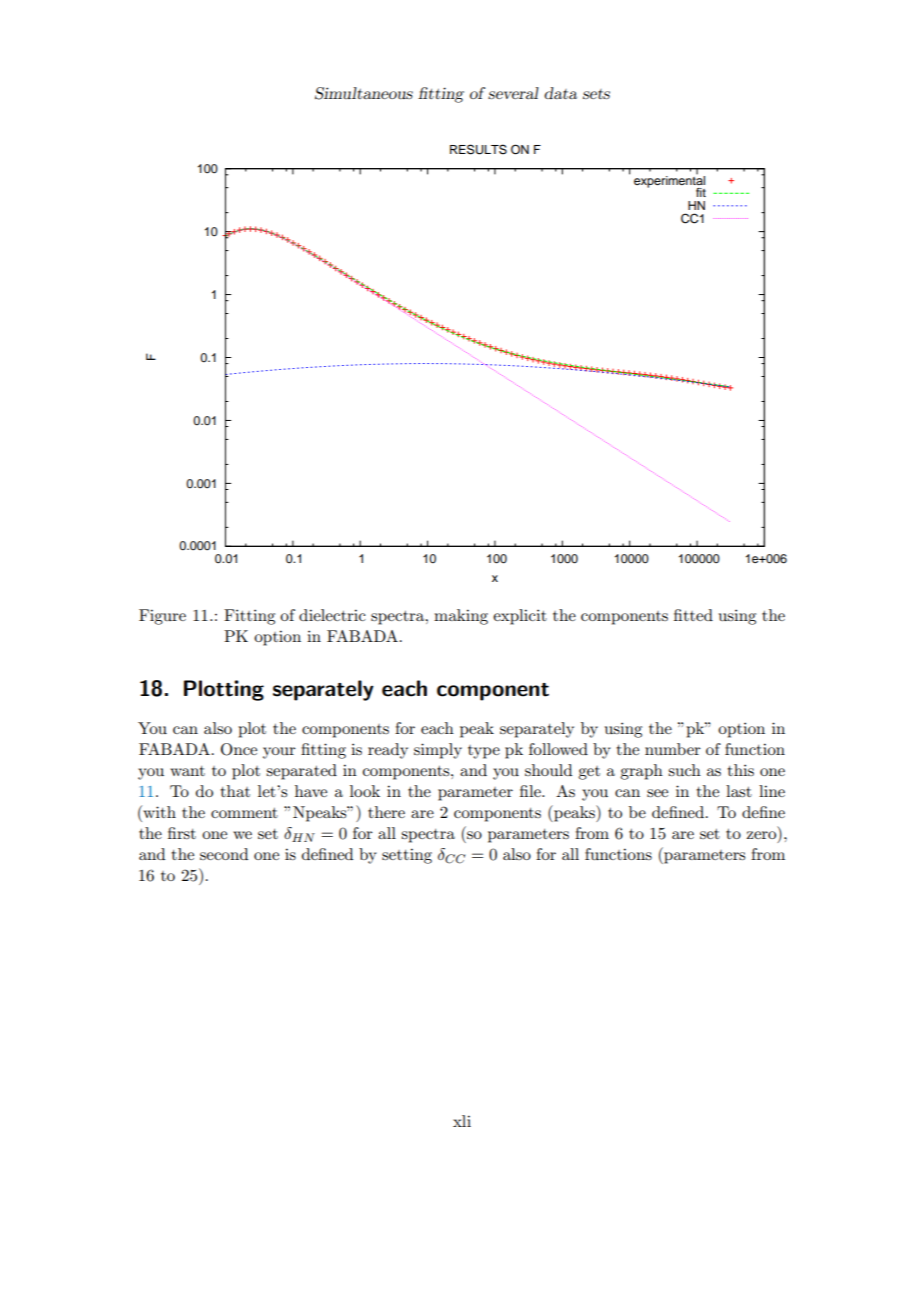  What do you see at coordinates (560, 93) in the image?
I see `data` at bounding box center [560, 93].
